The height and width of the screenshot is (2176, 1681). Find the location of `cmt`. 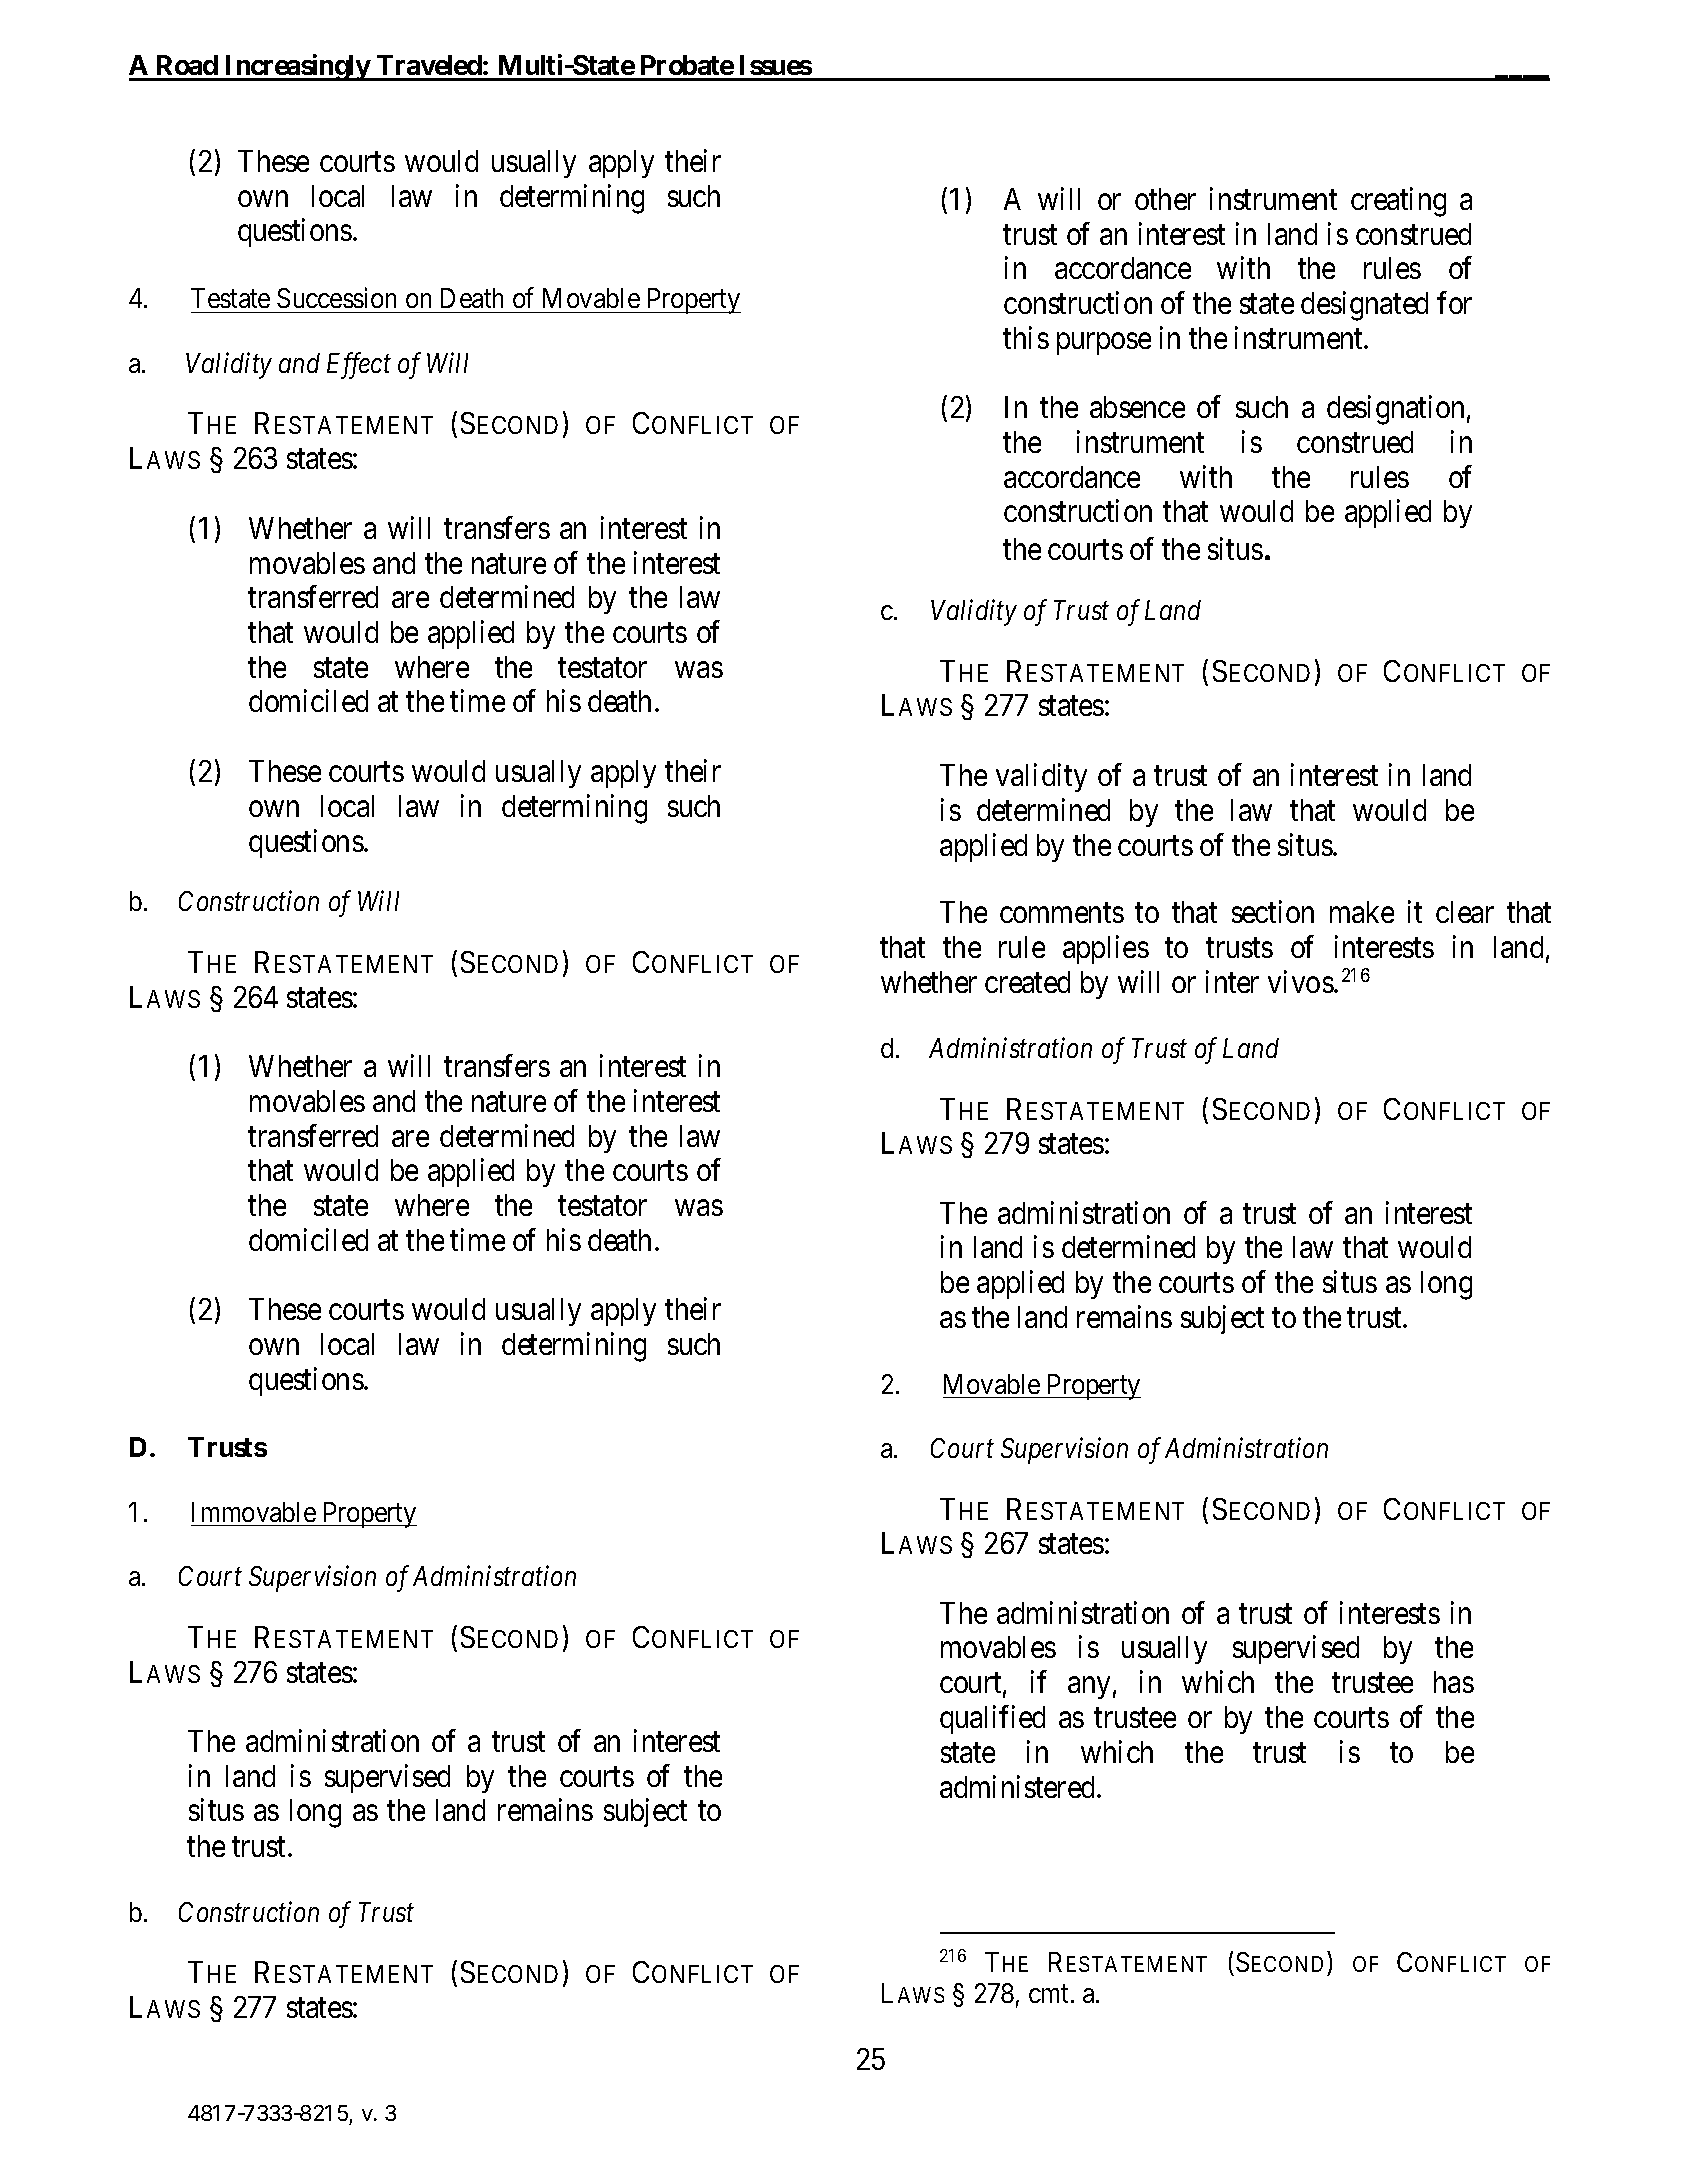

cmt is located at coordinates (1050, 1994).
